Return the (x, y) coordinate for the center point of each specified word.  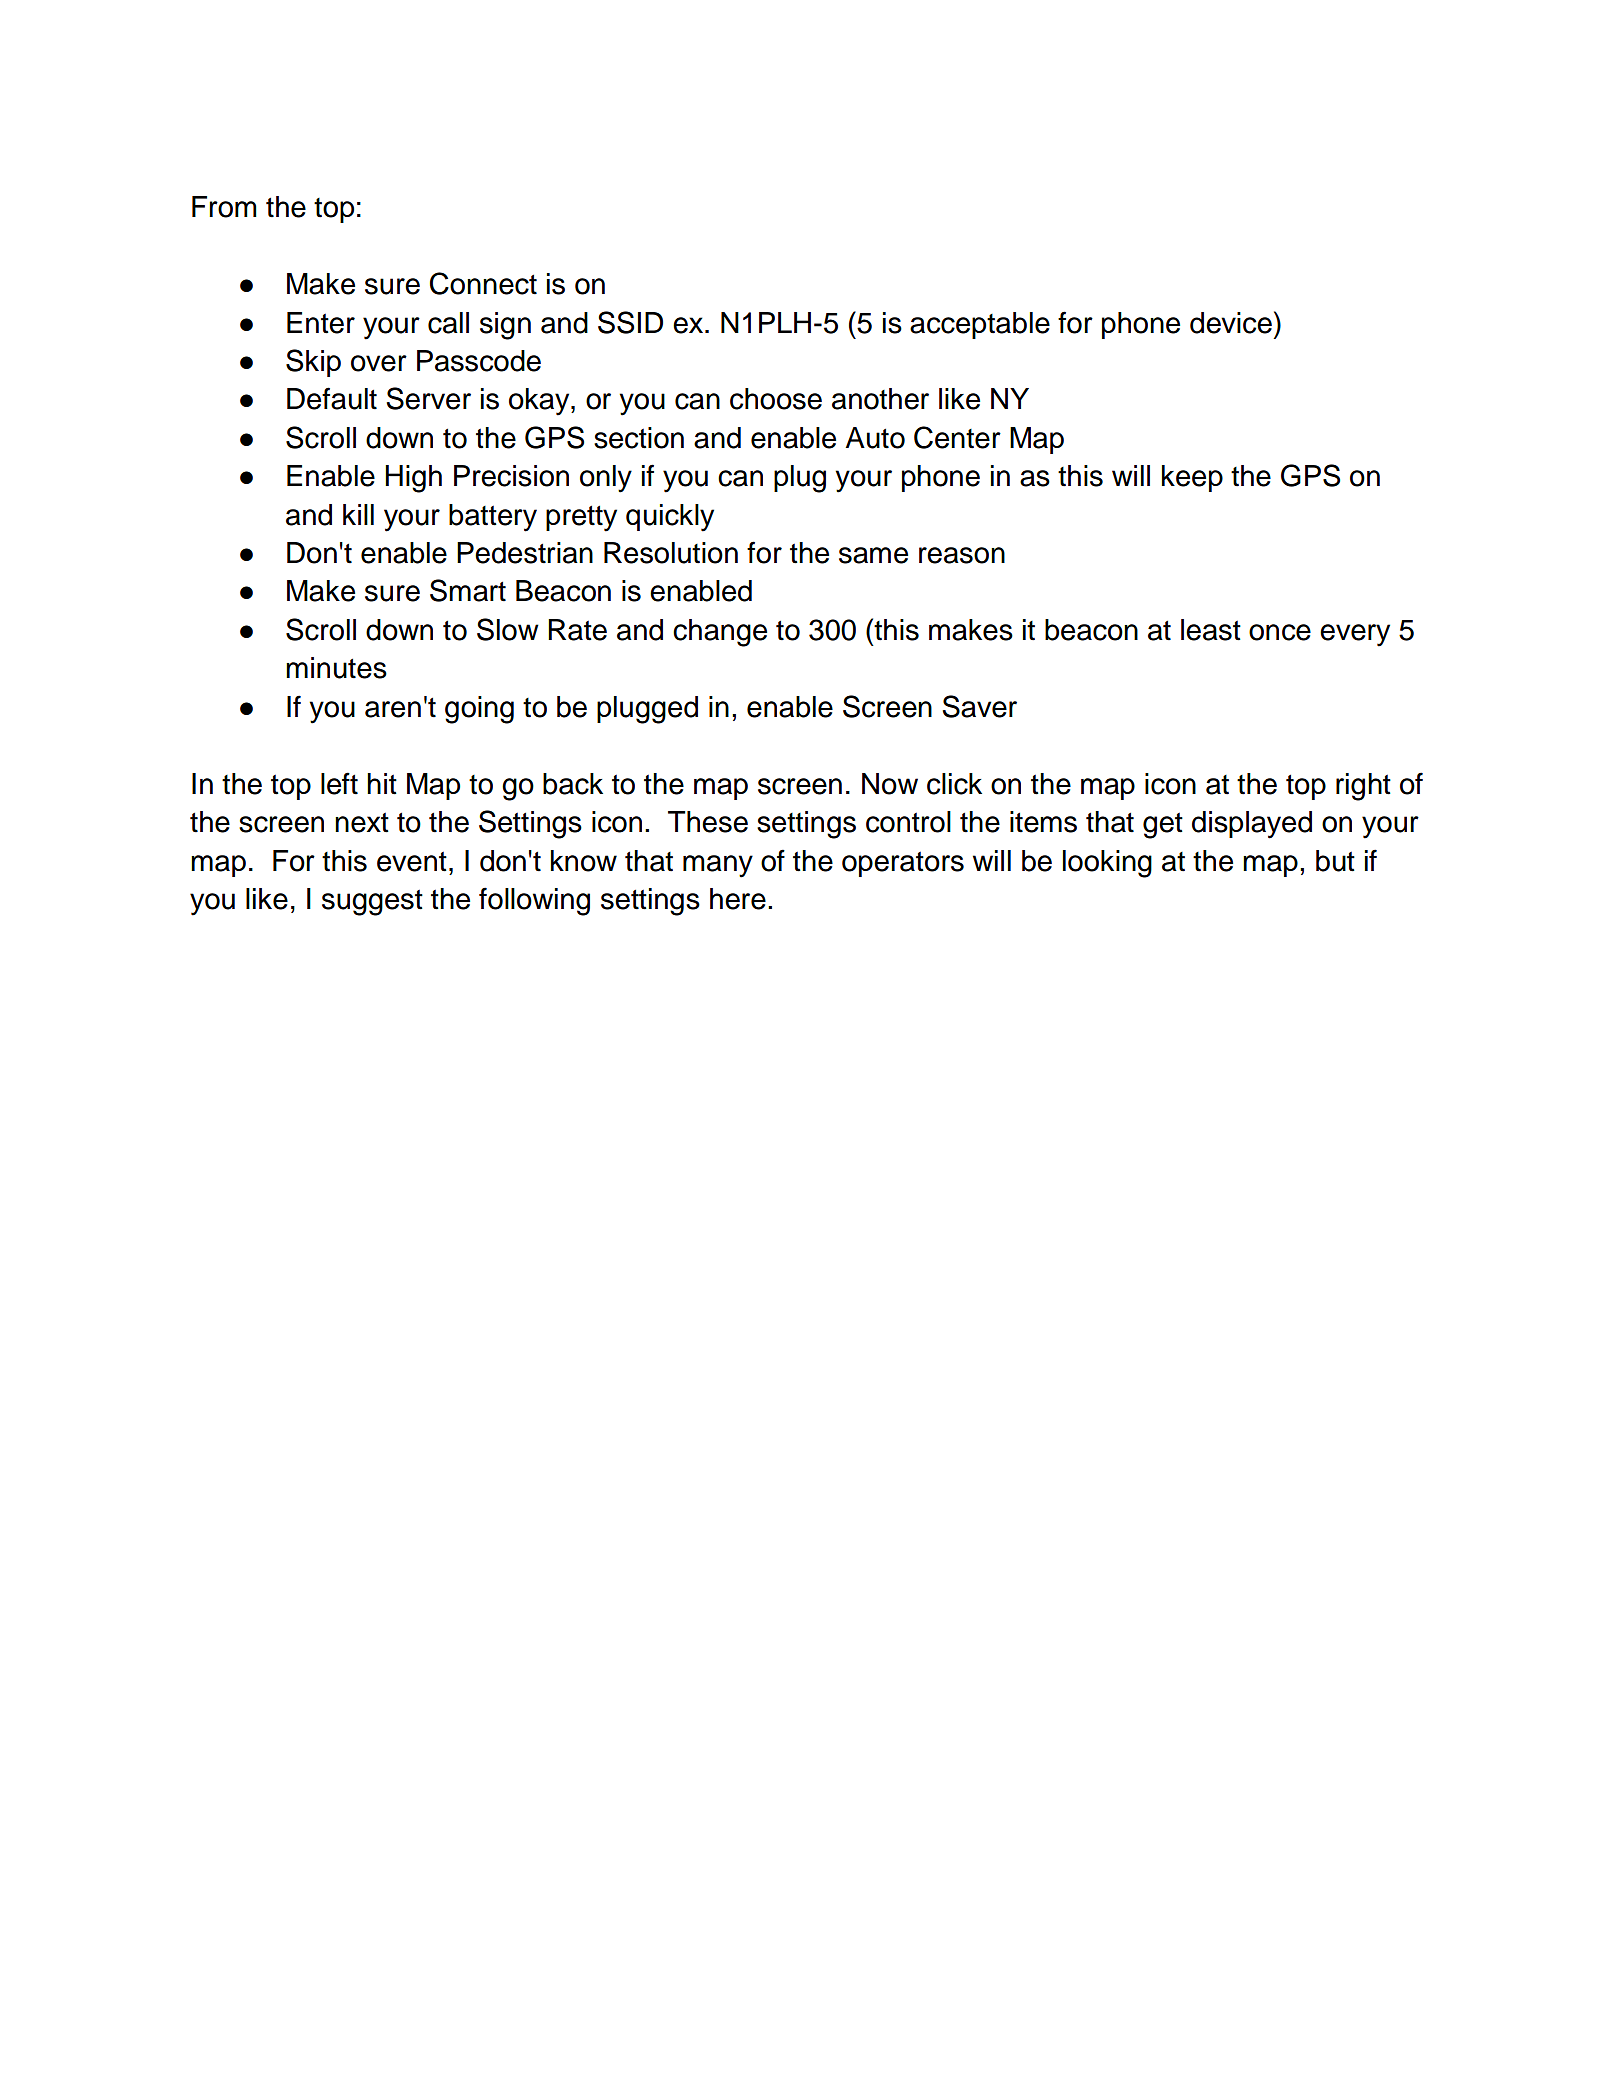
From (224, 207)
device (1231, 323)
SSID (630, 322)
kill (358, 514)
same (873, 555)
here (738, 899)
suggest (372, 903)
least (1211, 630)
